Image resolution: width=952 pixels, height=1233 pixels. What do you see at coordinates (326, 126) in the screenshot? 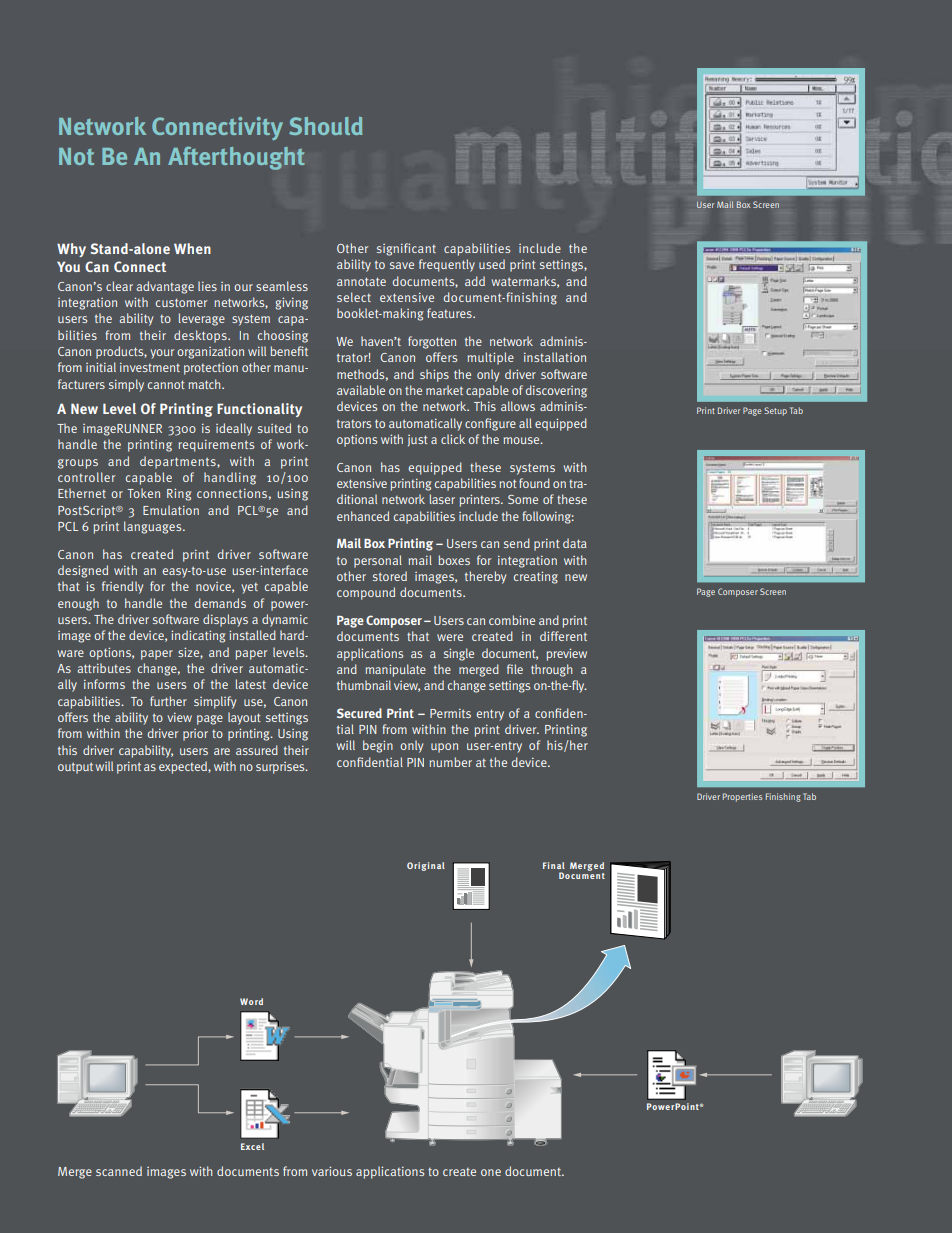
I see `Should` at bounding box center [326, 126].
